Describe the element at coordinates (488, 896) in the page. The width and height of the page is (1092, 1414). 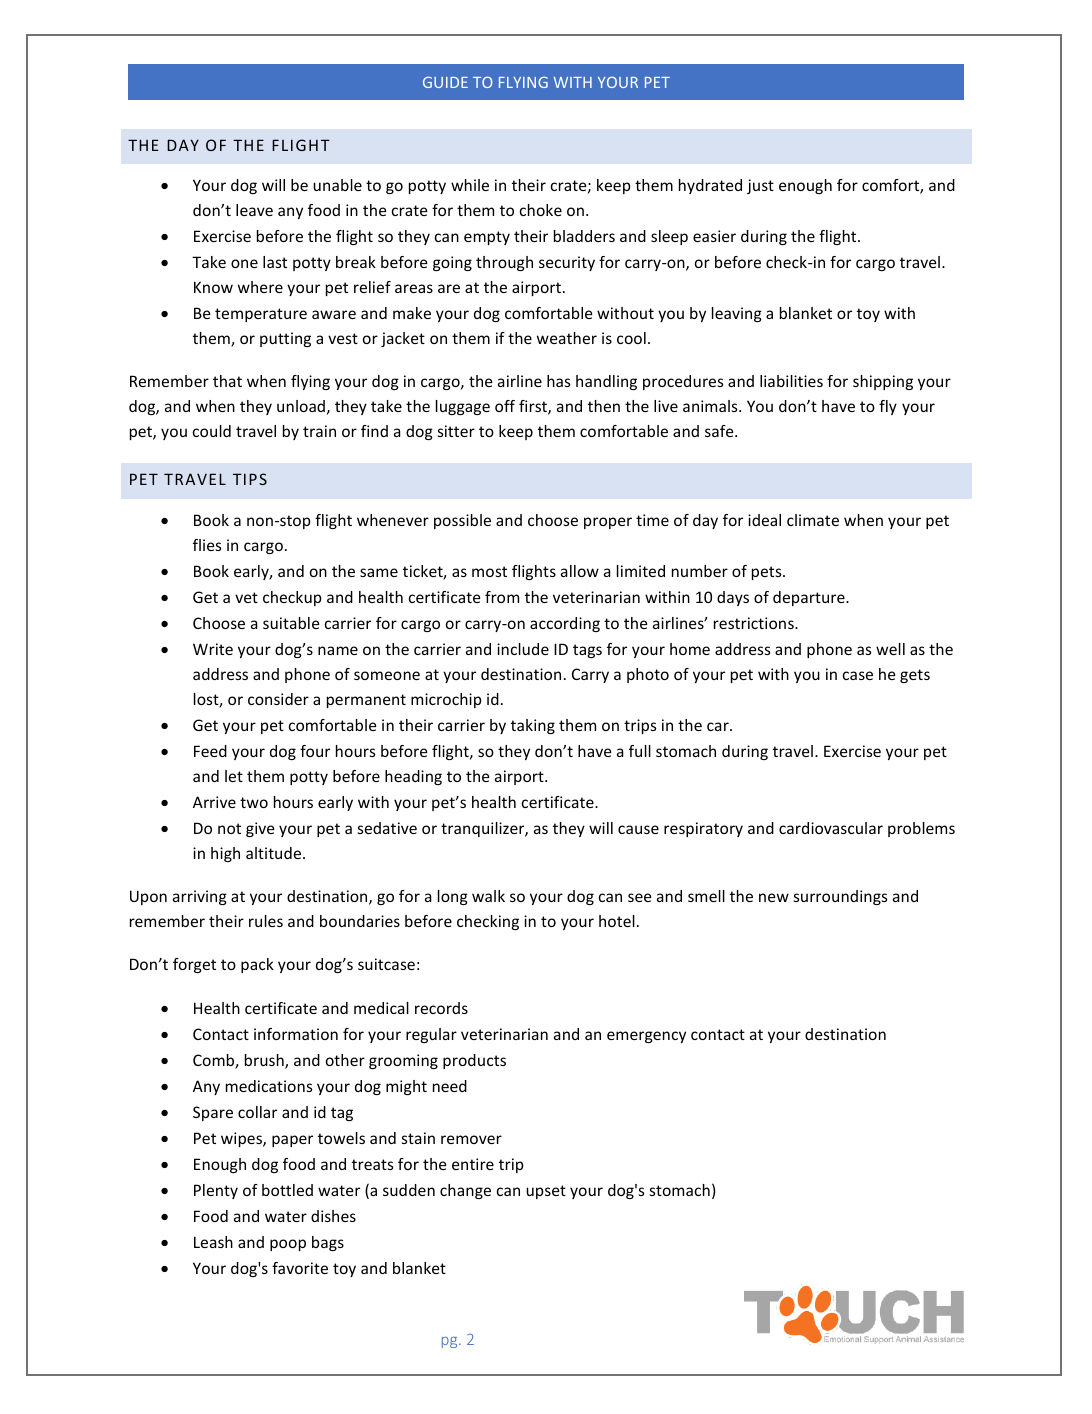
I see `walk` at that location.
